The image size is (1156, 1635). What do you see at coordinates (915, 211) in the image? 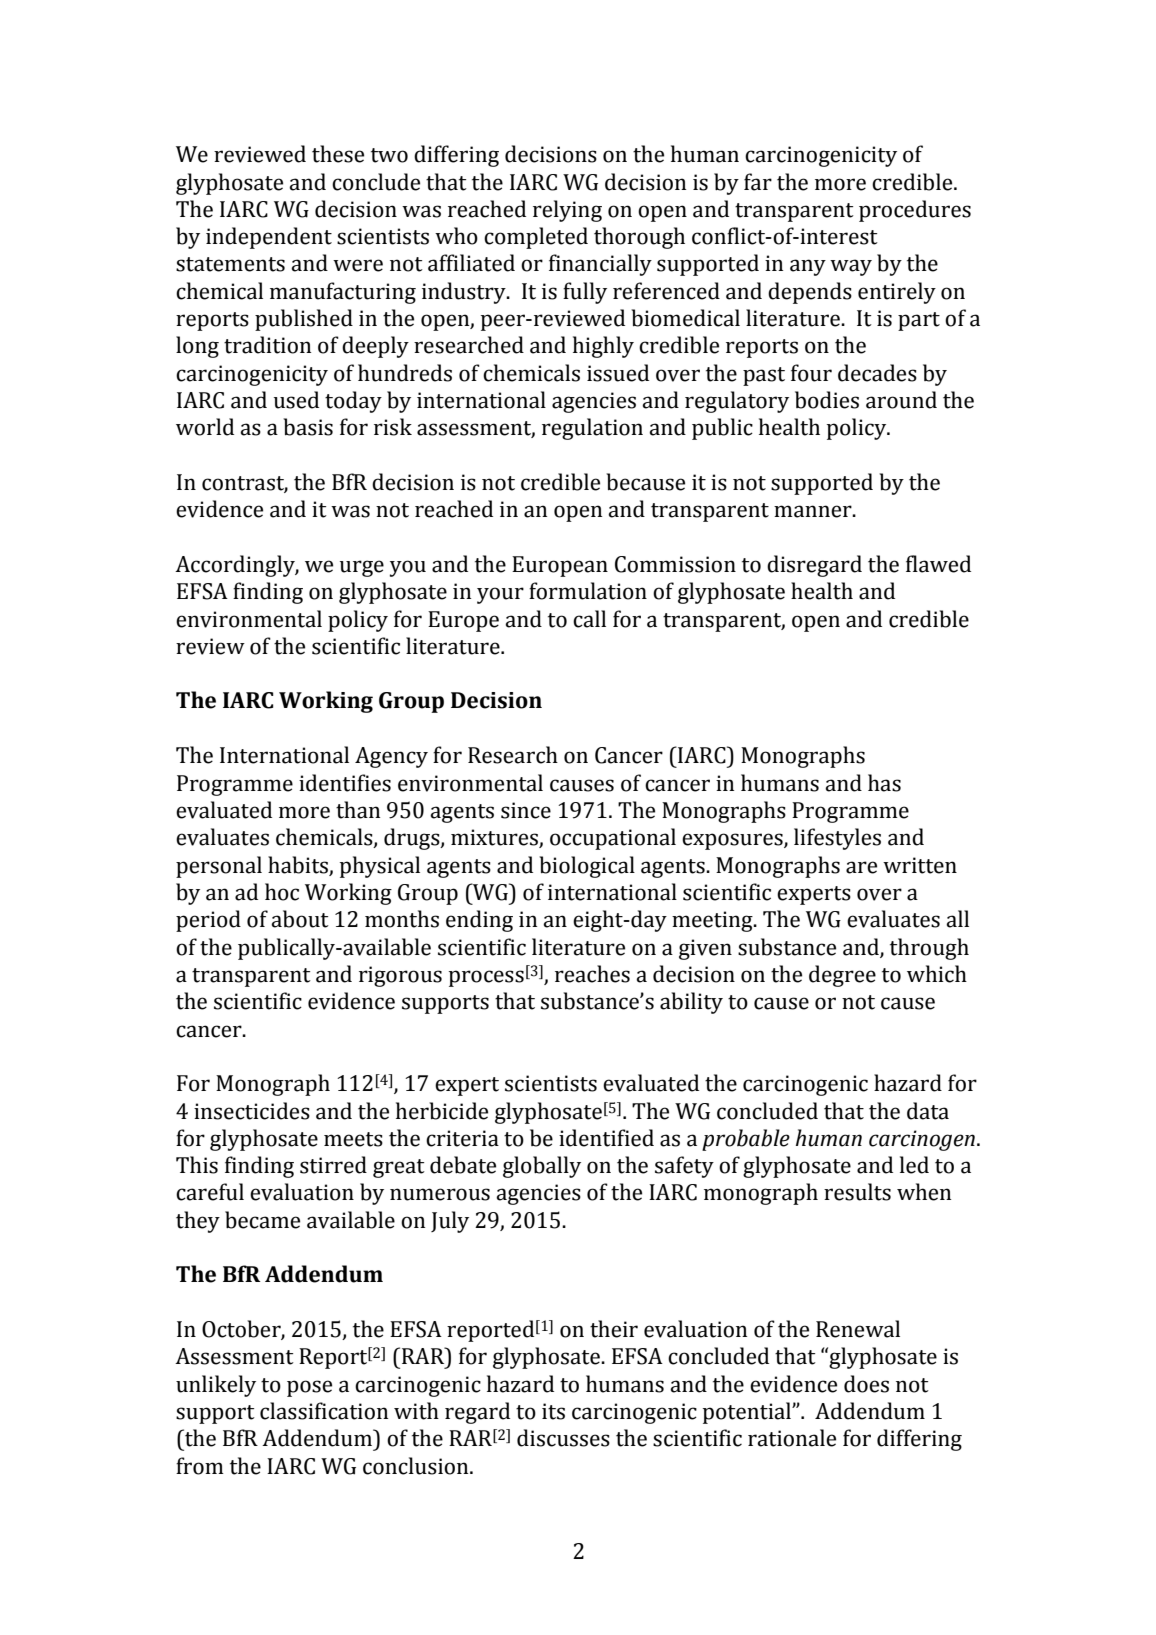
I see `procedures` at bounding box center [915, 211].
